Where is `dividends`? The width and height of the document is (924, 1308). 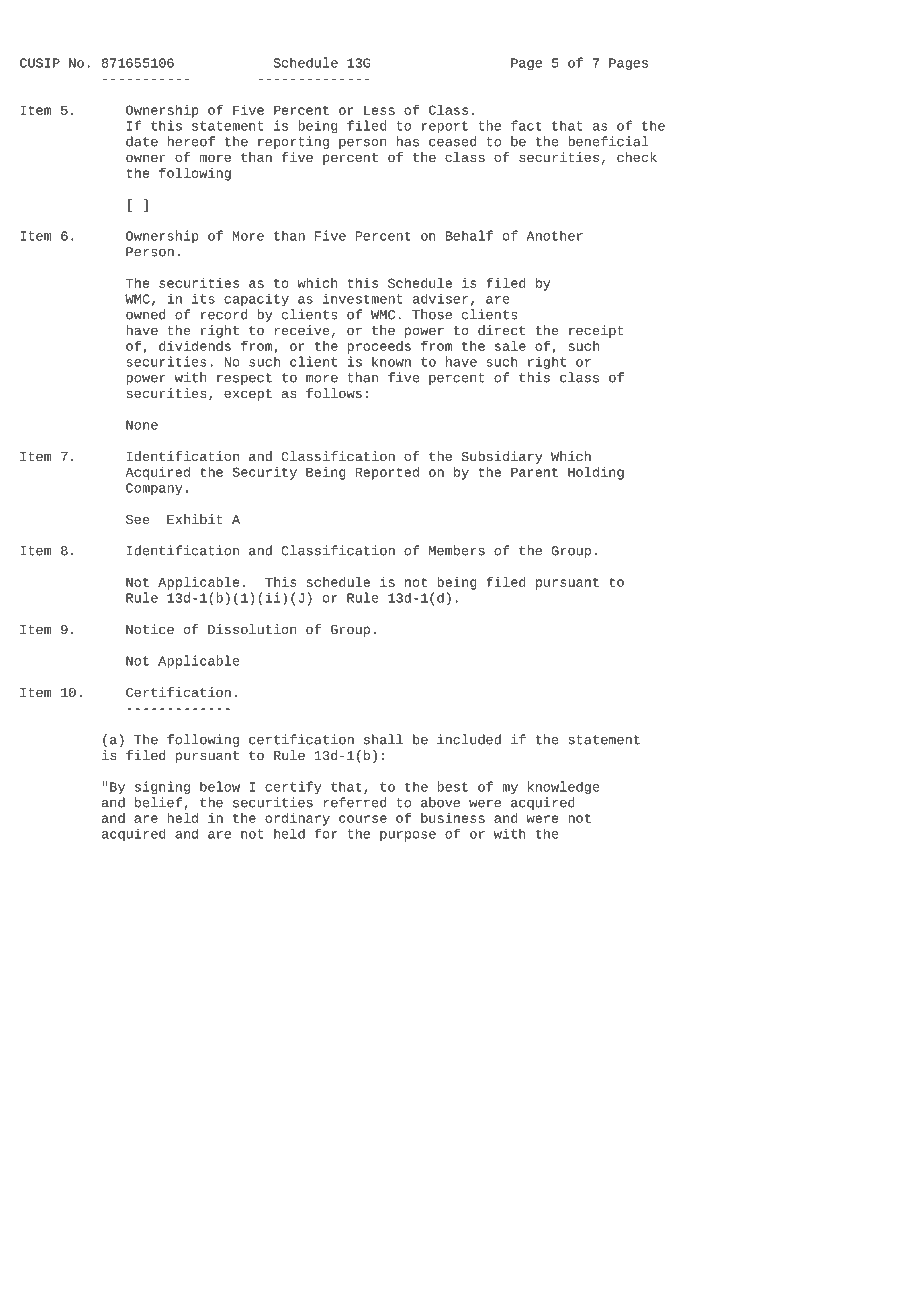
dividends is located at coordinates (195, 346).
